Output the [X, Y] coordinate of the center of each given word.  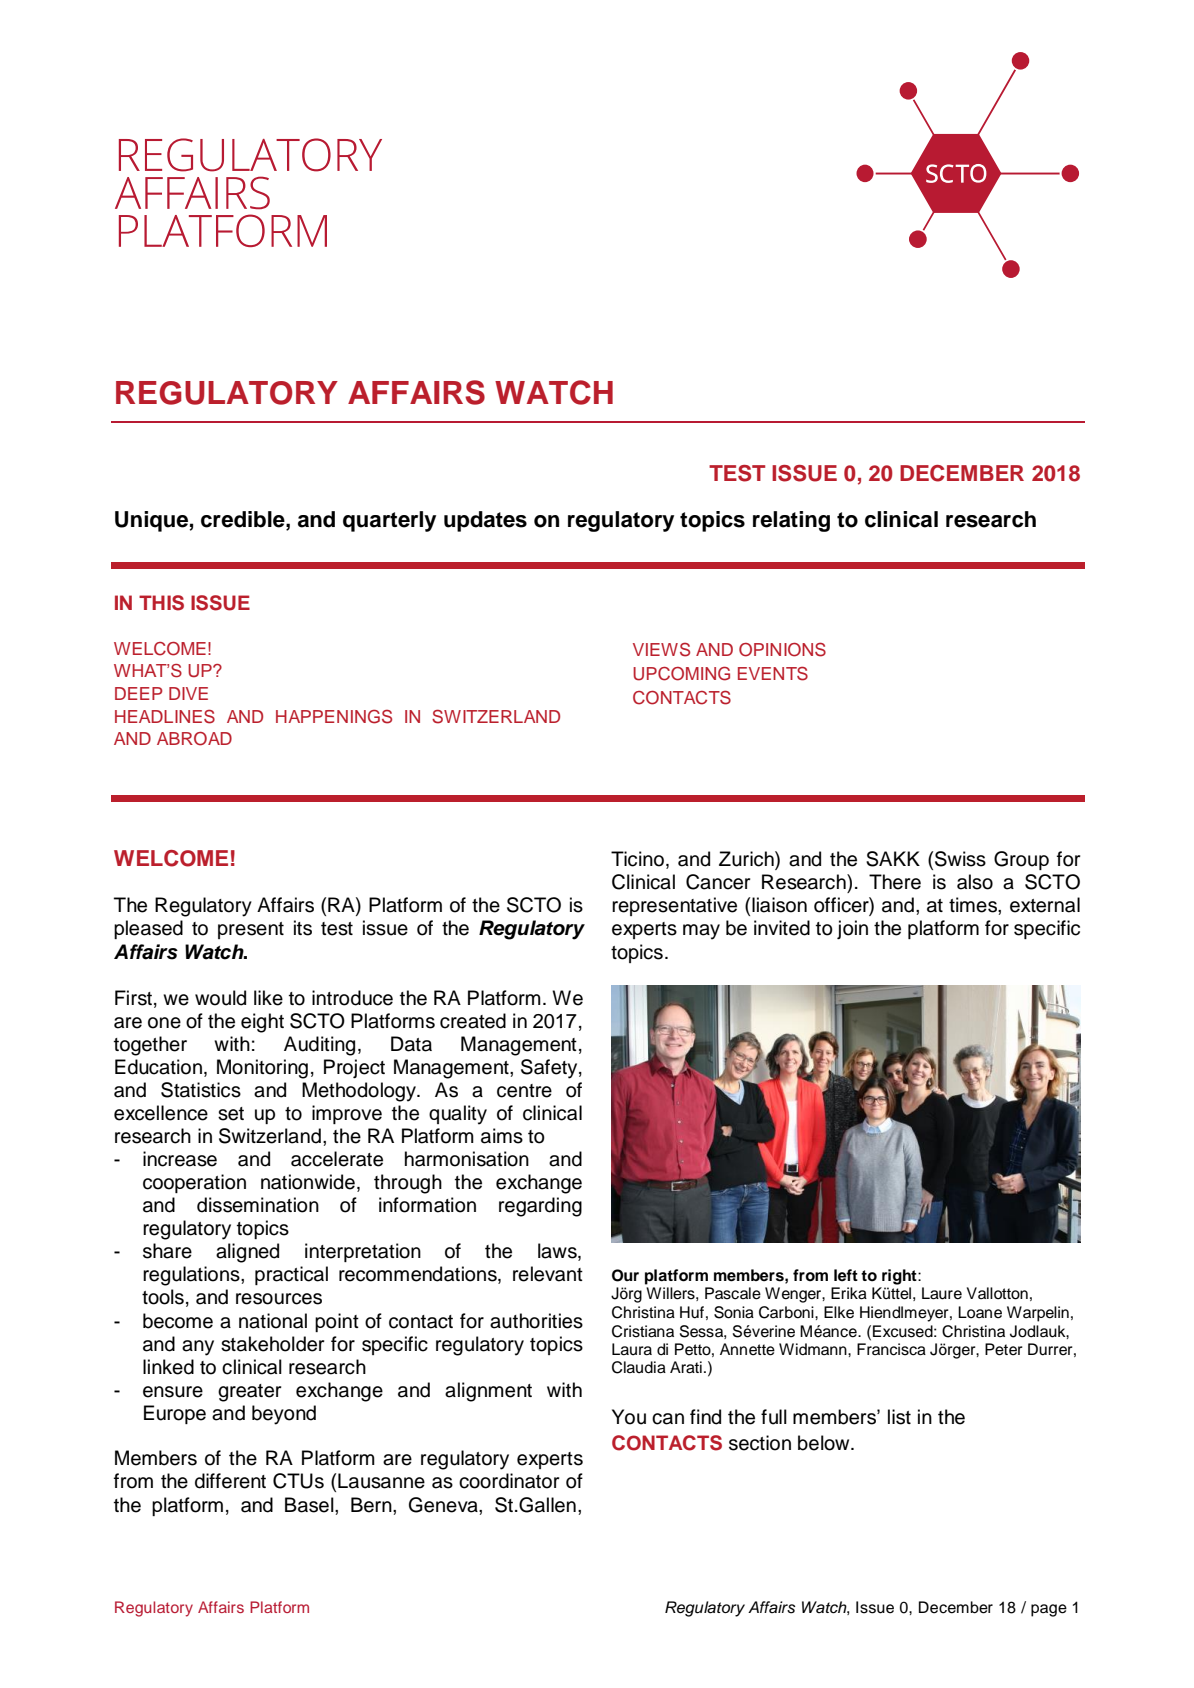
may [701, 932]
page [1049, 1610]
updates [485, 521]
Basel [310, 1505]
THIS [161, 603]
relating [791, 521]
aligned [247, 1253]
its [303, 928]
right [900, 1277]
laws [558, 1252]
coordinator [509, 1481]
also [975, 882]
